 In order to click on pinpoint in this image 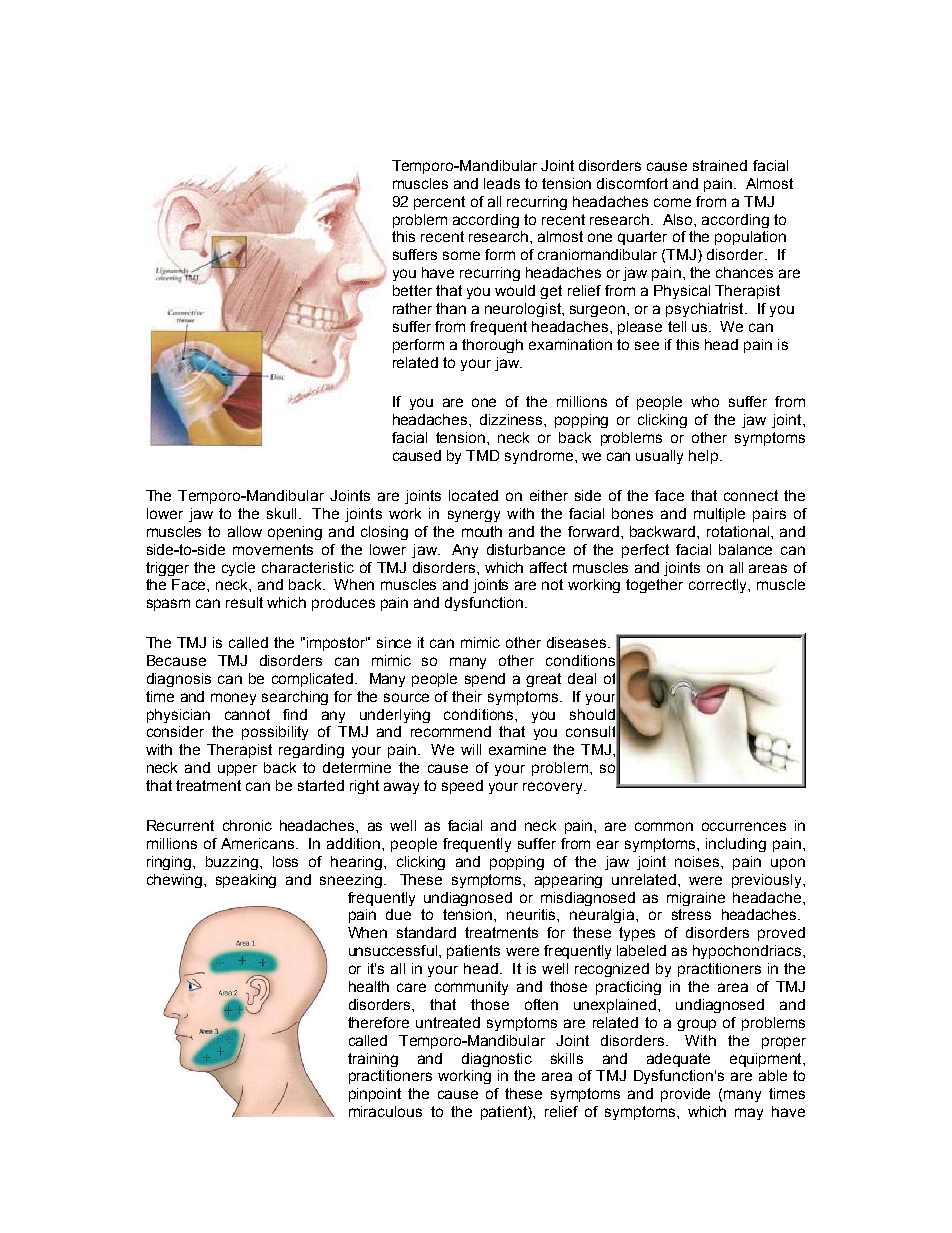, I will do `click(375, 1095)`.
